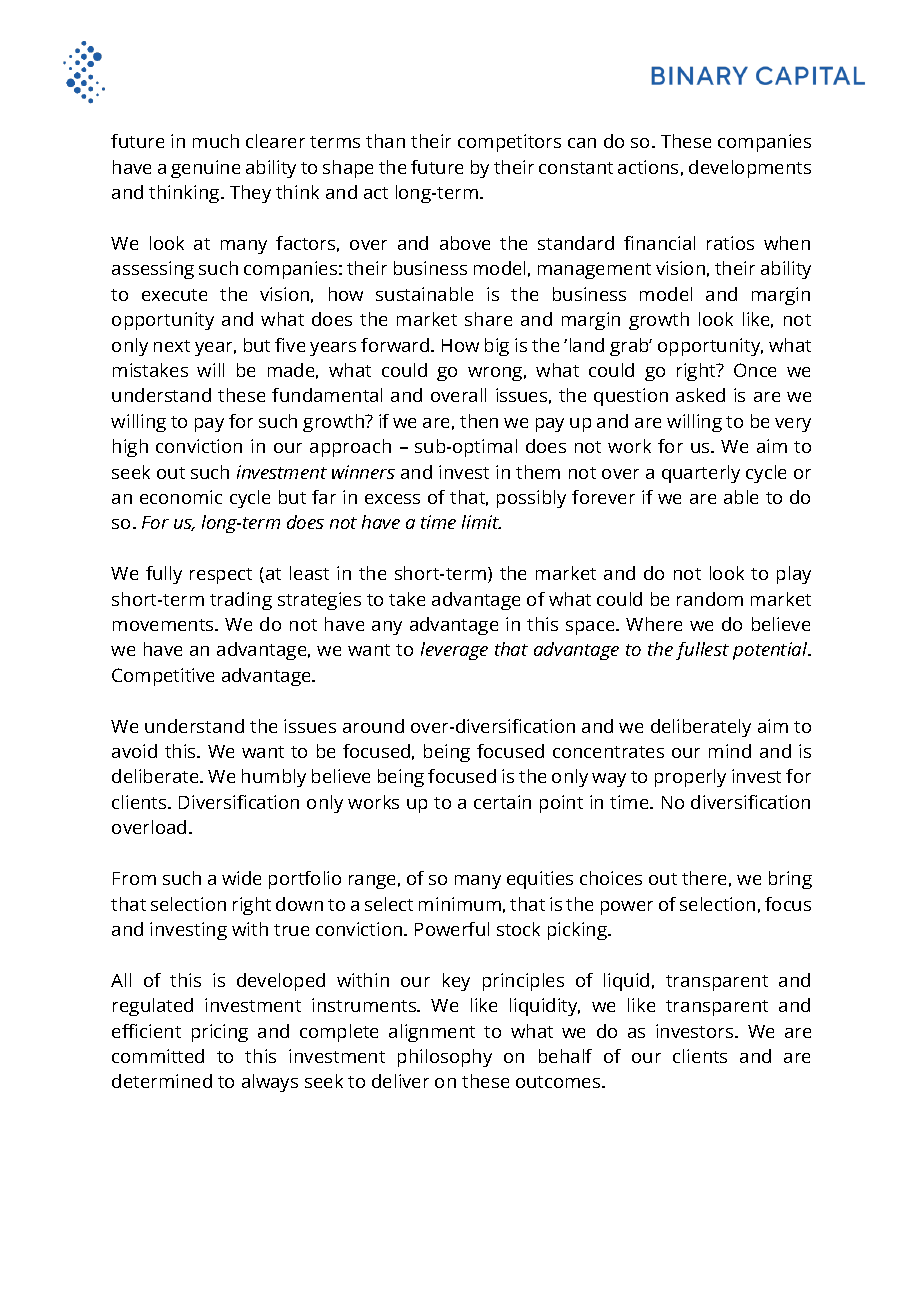 The image size is (924, 1309). What do you see at coordinates (509, 143) in the screenshot?
I see `competitors` at bounding box center [509, 143].
